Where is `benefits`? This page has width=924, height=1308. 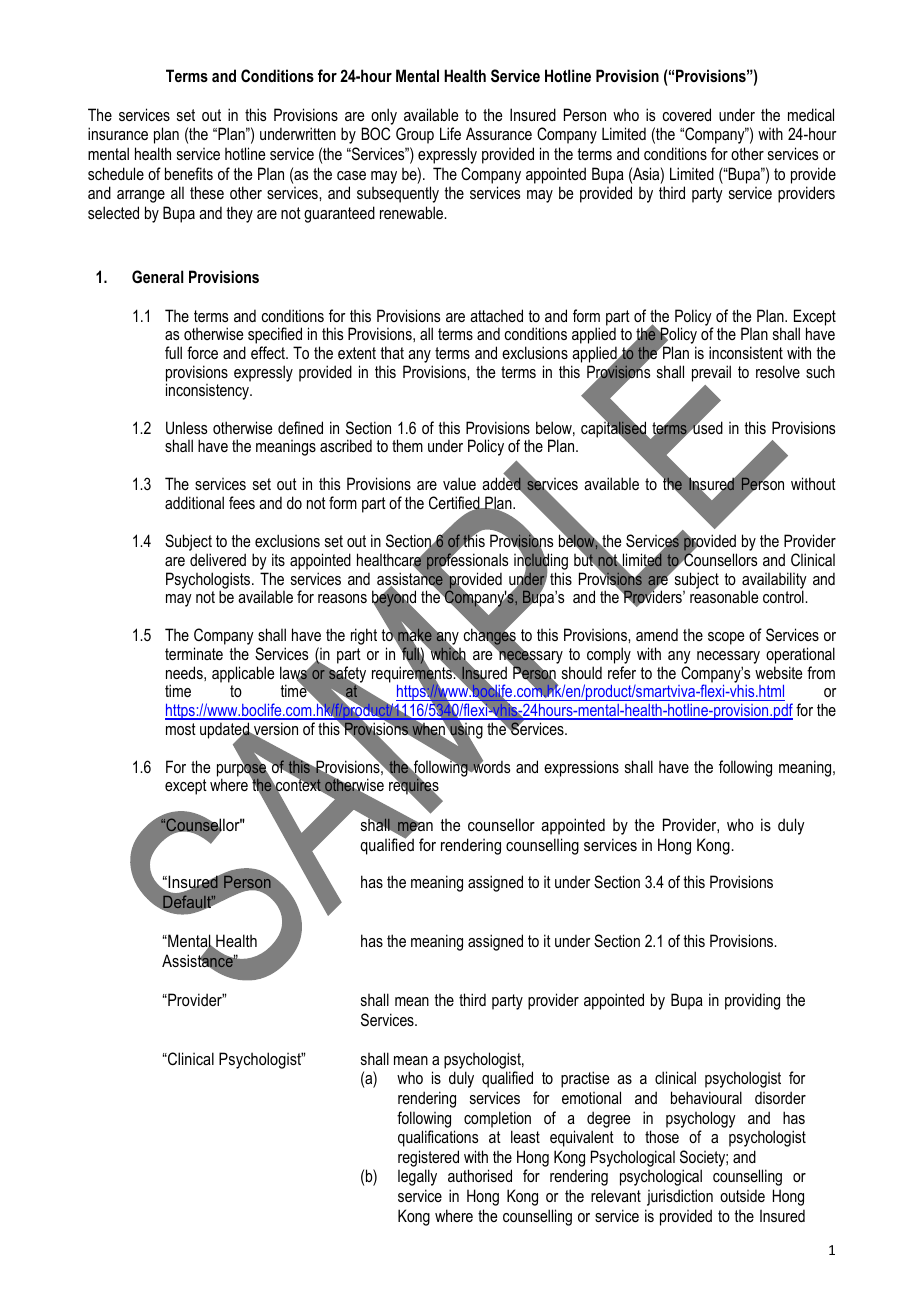 benefits is located at coordinates (189, 173).
